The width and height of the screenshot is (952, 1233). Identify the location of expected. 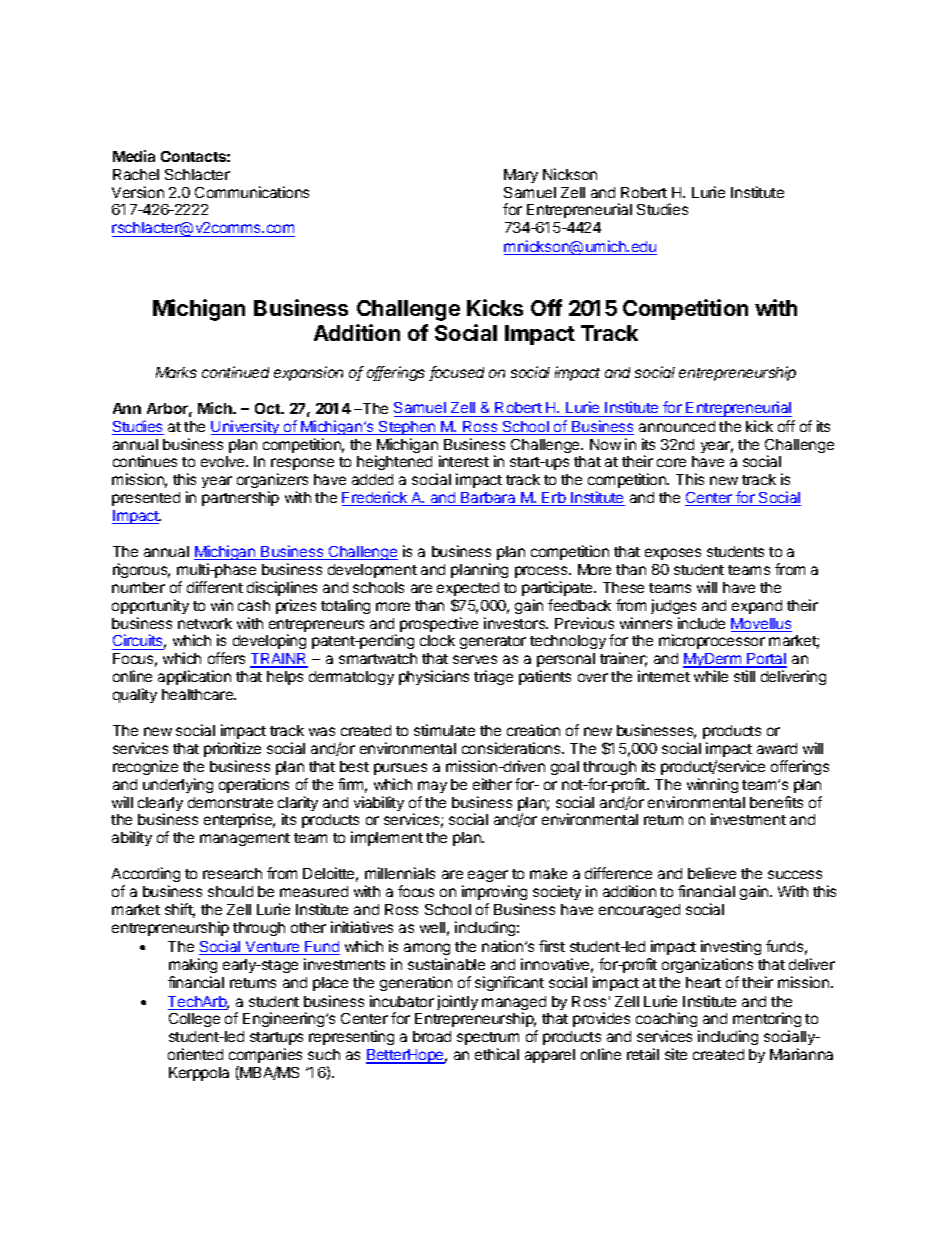
(468, 589).
